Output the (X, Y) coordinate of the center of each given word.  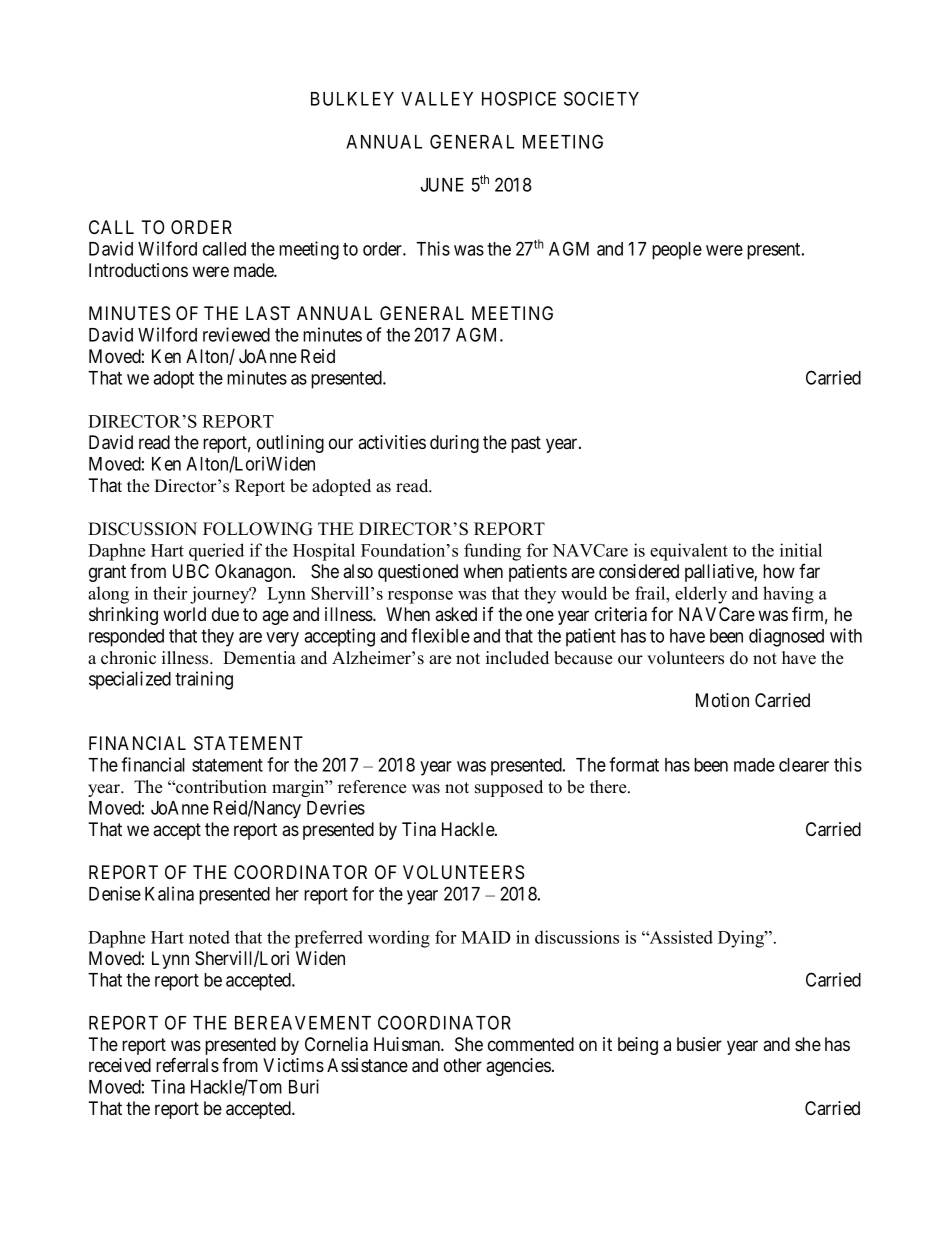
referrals (187, 1064)
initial (801, 550)
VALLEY (437, 99)
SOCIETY (601, 98)
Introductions (138, 270)
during (454, 444)
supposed (509, 788)
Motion (722, 700)
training (204, 680)
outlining (290, 444)
